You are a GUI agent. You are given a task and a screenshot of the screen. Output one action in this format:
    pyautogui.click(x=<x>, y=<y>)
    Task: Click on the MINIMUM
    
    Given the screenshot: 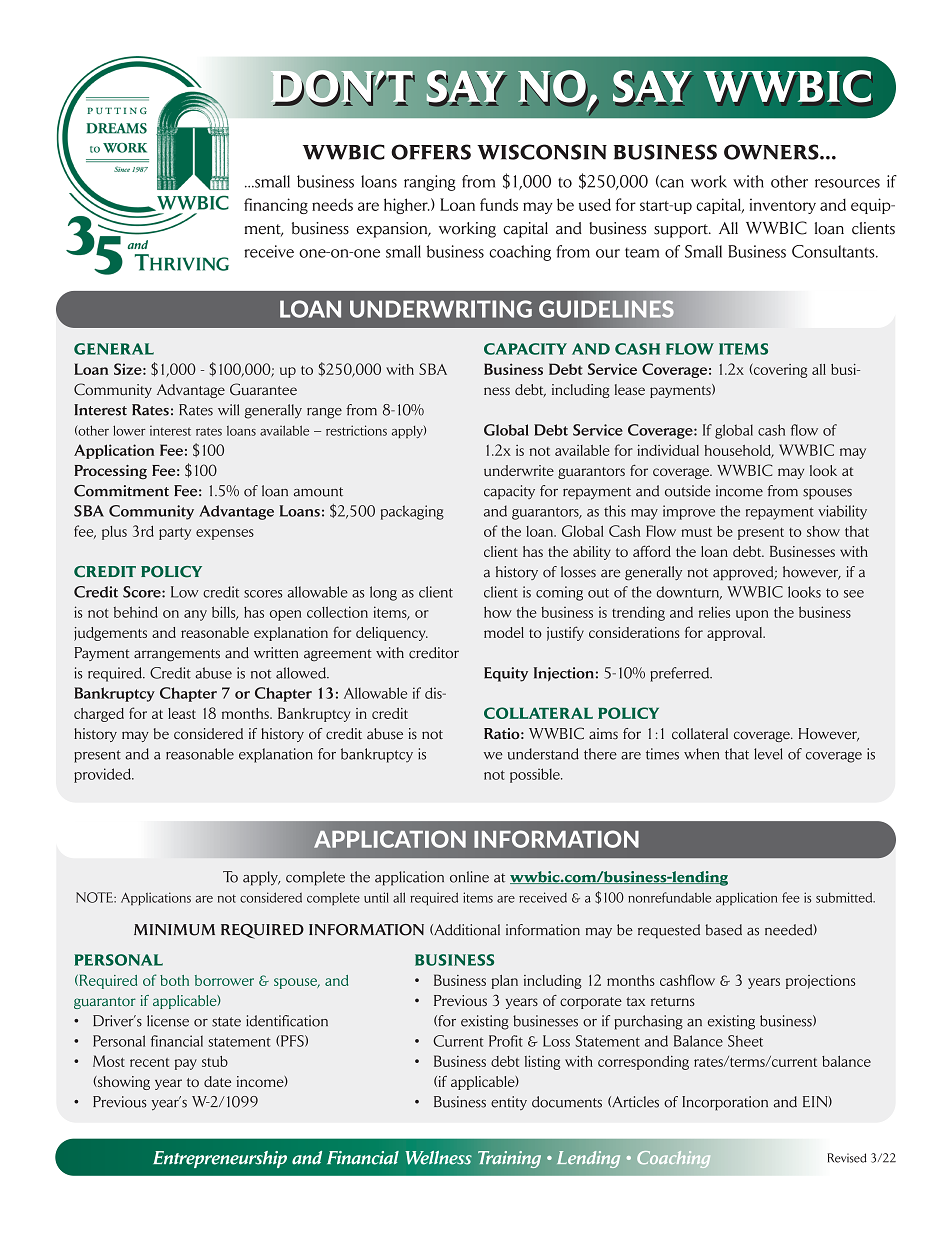 What is the action you would take?
    pyautogui.click(x=174, y=930)
